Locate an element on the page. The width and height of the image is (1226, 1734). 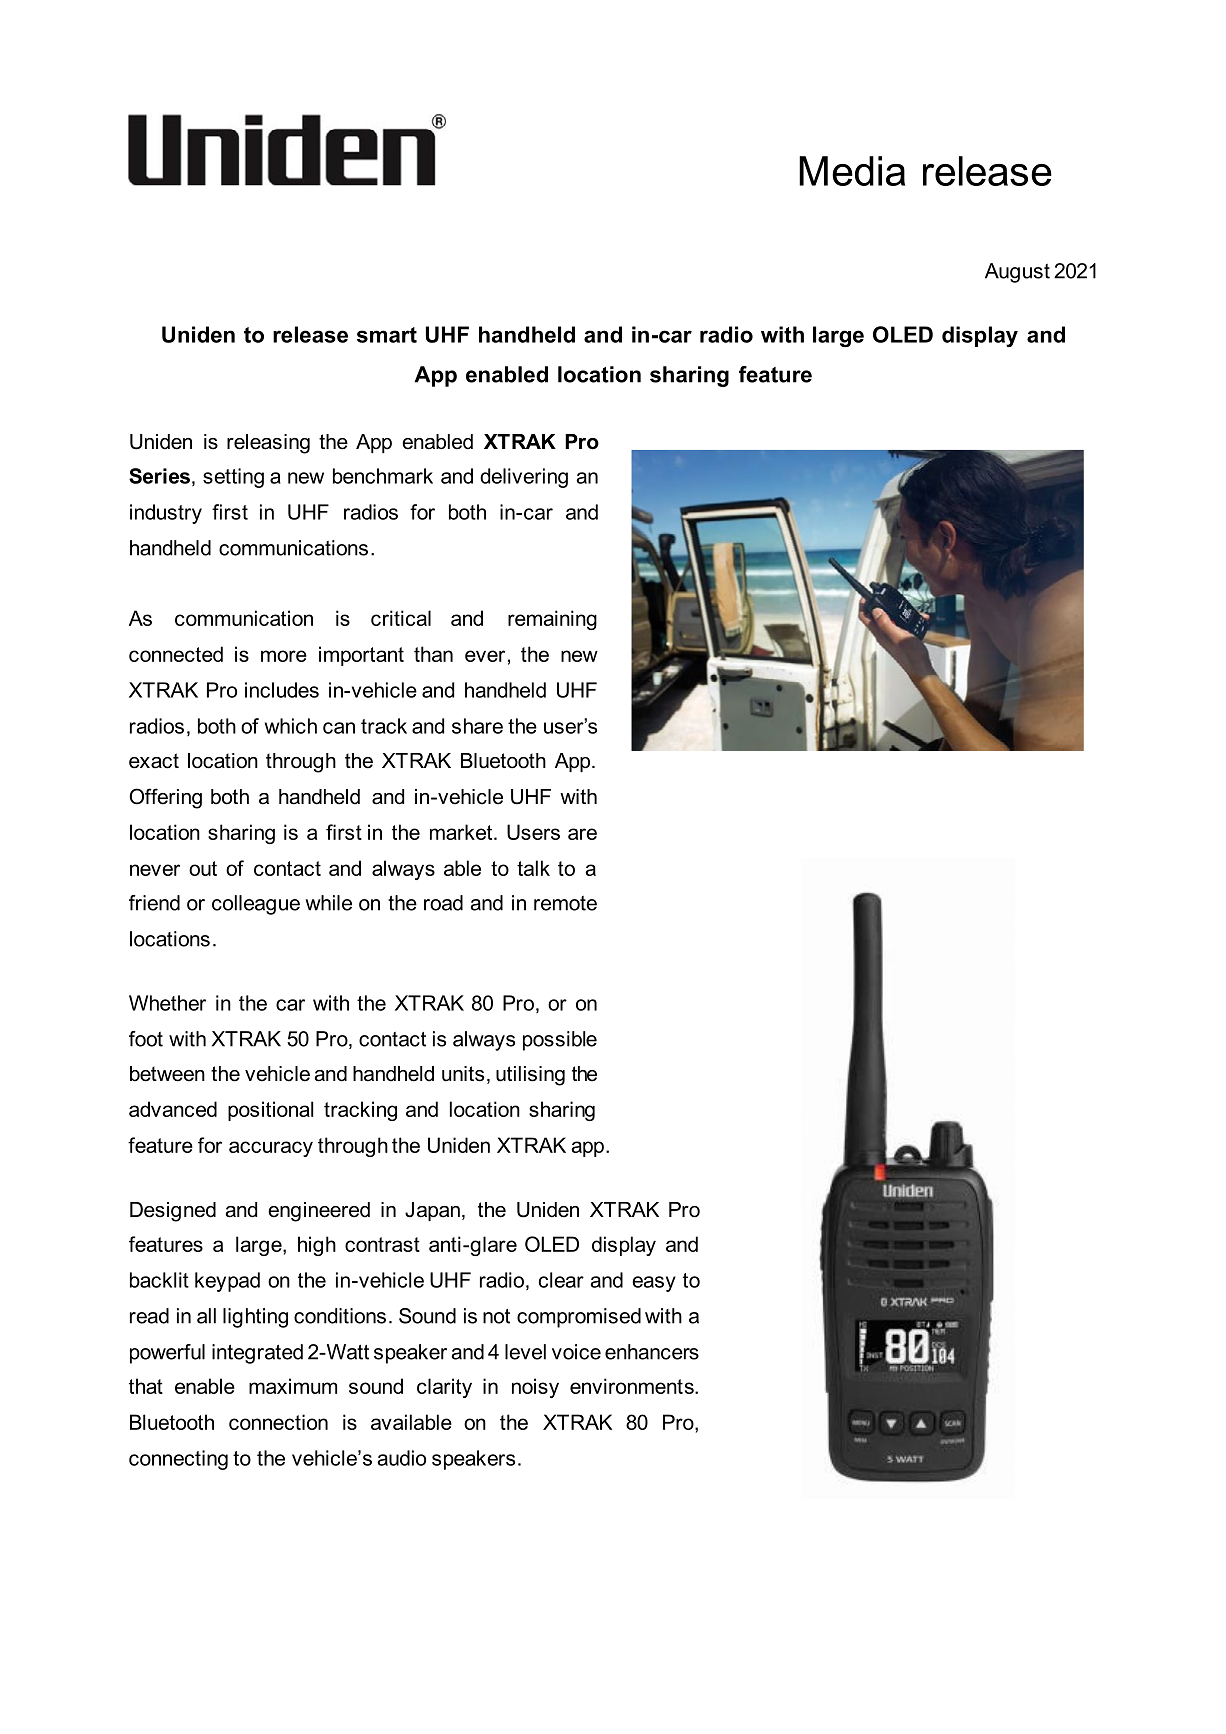
Media is located at coordinates (852, 171).
